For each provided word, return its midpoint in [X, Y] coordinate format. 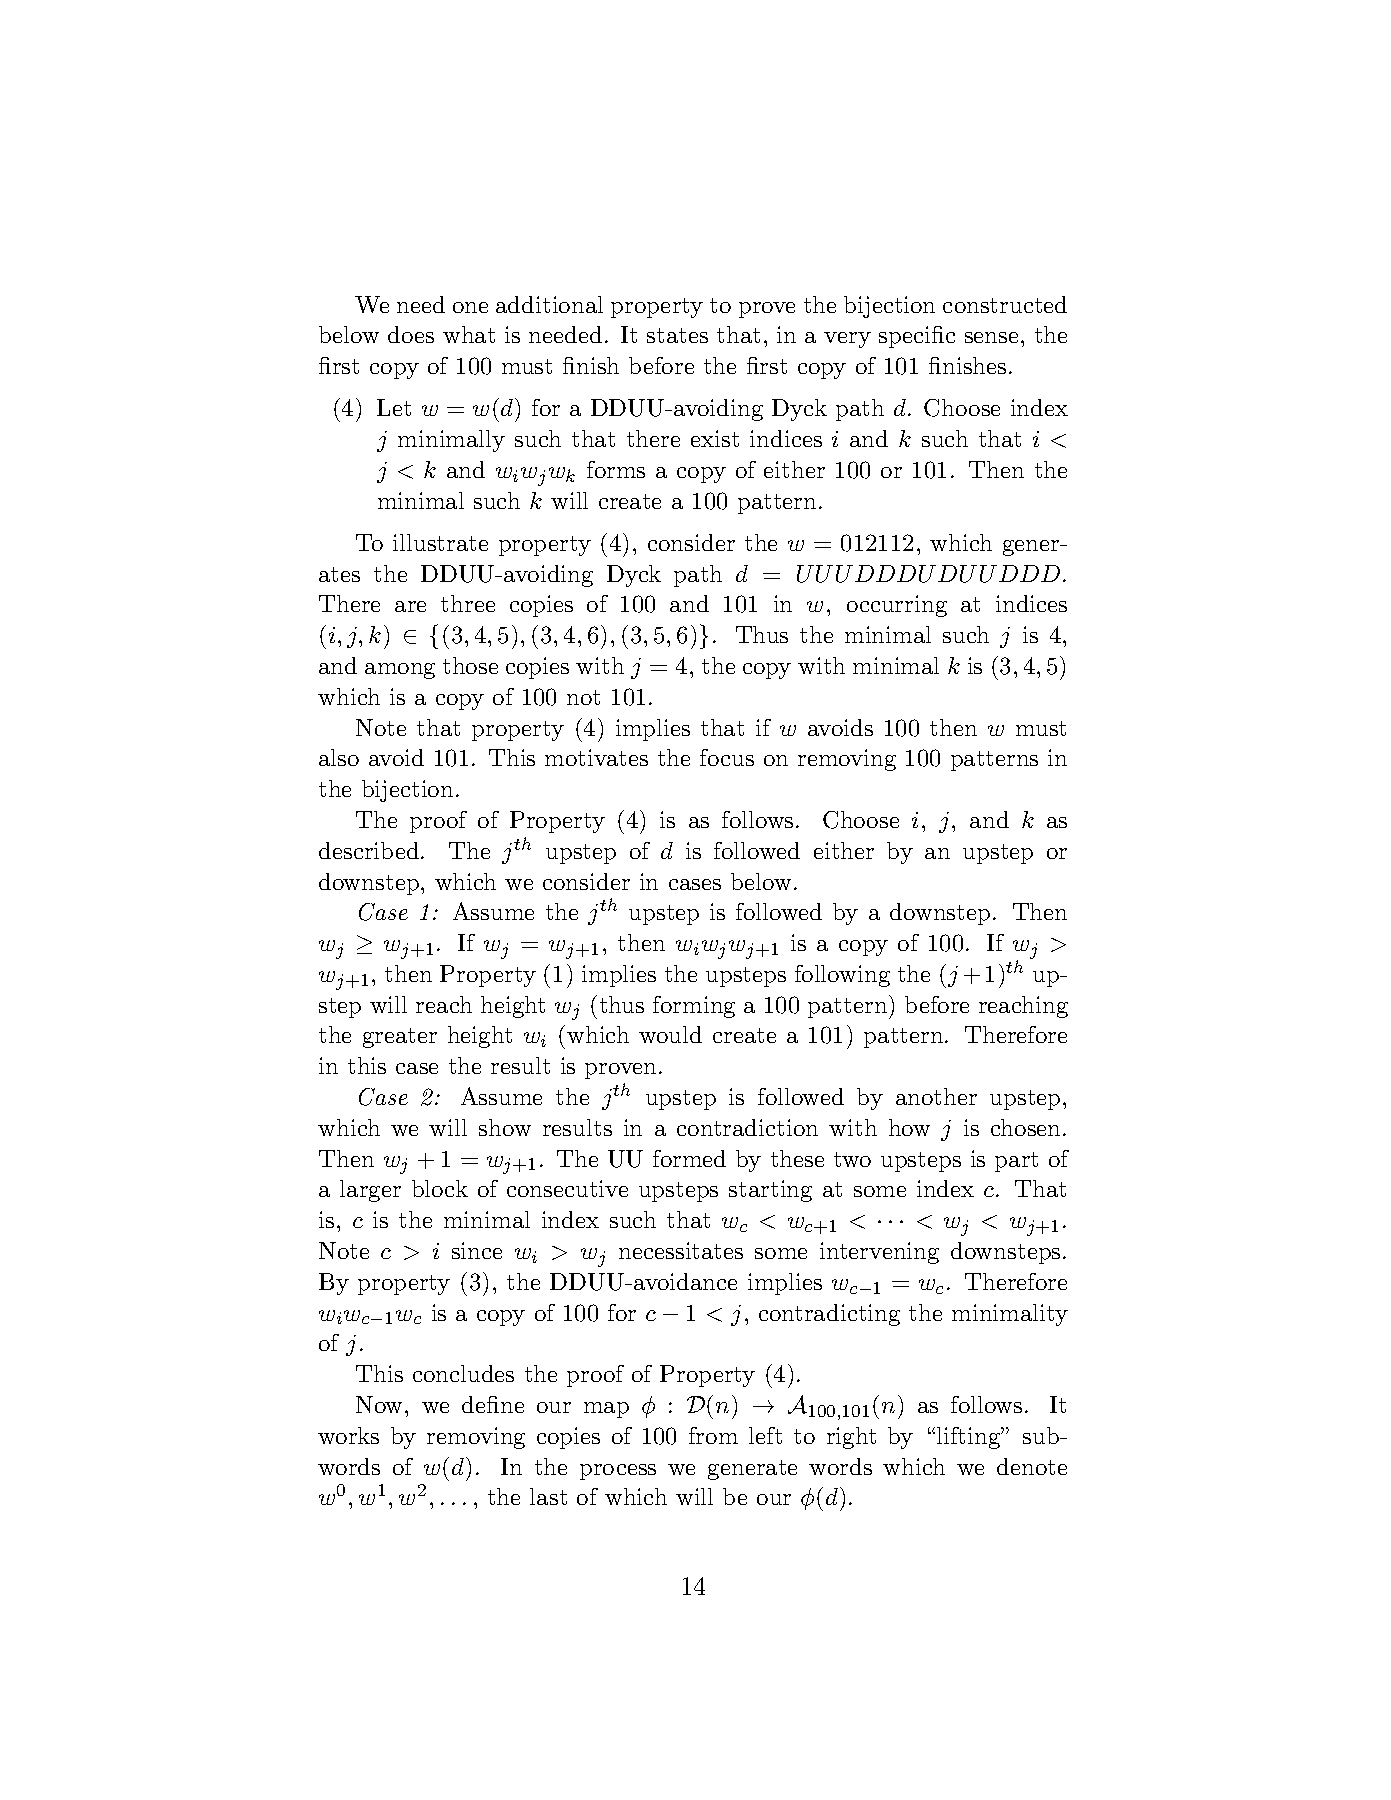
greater [400, 1038]
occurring [897, 606]
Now [381, 1404]
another [936, 1096]
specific [917, 337]
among [400, 671]
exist [715, 438]
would [670, 1034]
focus [727, 757]
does [411, 334]
